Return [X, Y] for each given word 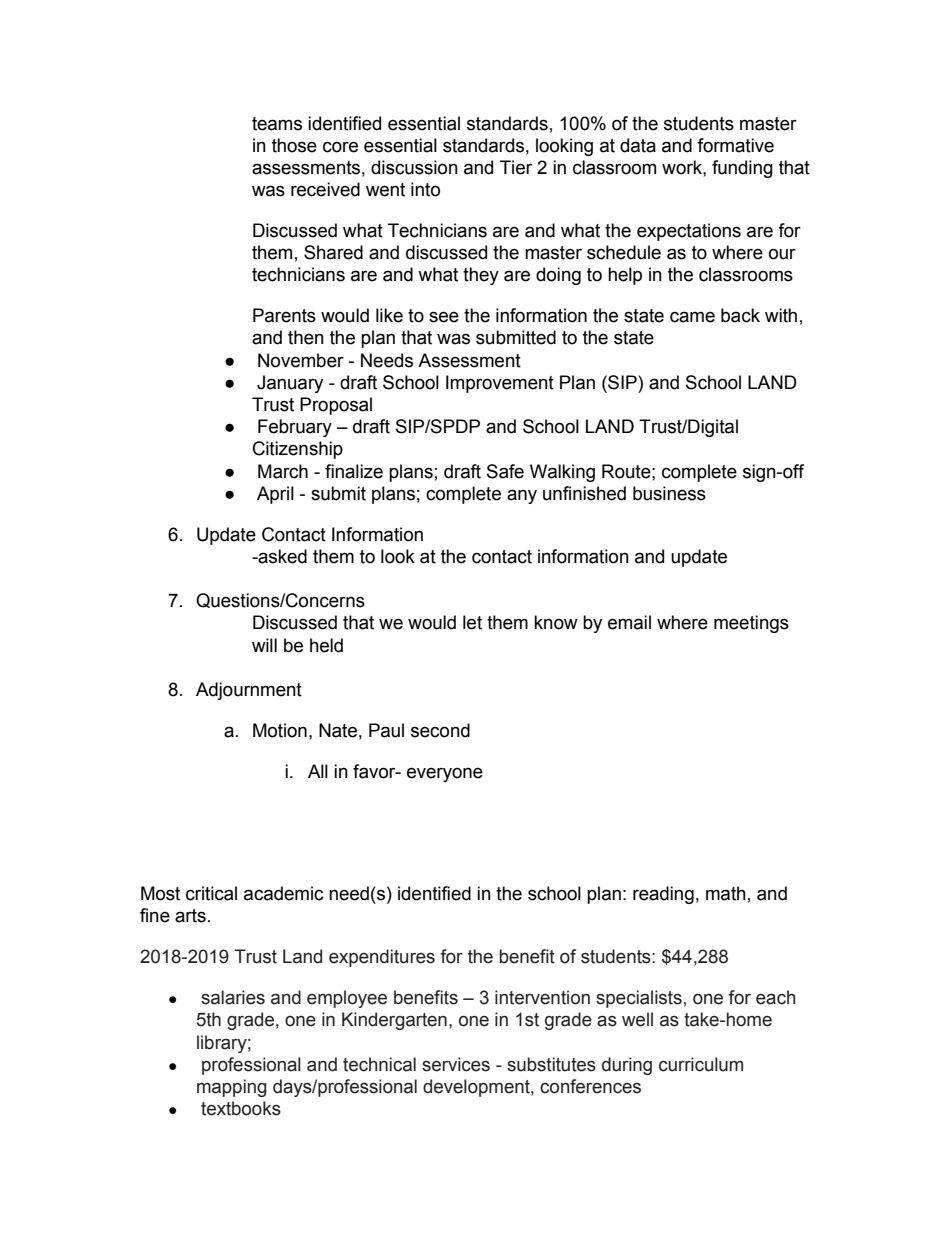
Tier [516, 167]
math [726, 893]
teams [277, 124]
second [440, 730]
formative [735, 145]
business [669, 493]
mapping [232, 1088]
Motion [280, 730]
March [283, 471]
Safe [505, 471]
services [456, 1064]
